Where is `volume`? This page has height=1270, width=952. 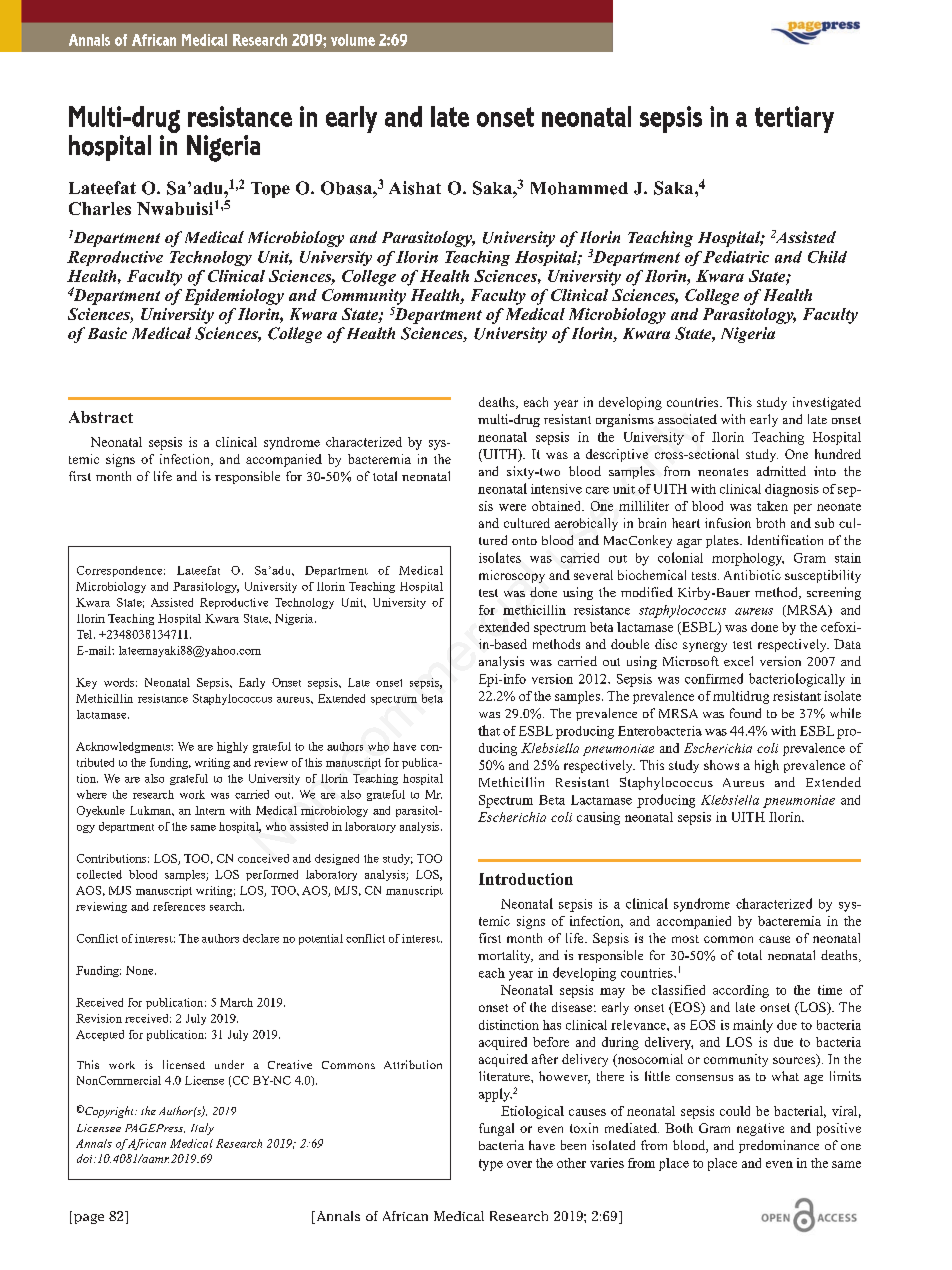 volume is located at coordinates (353, 40).
